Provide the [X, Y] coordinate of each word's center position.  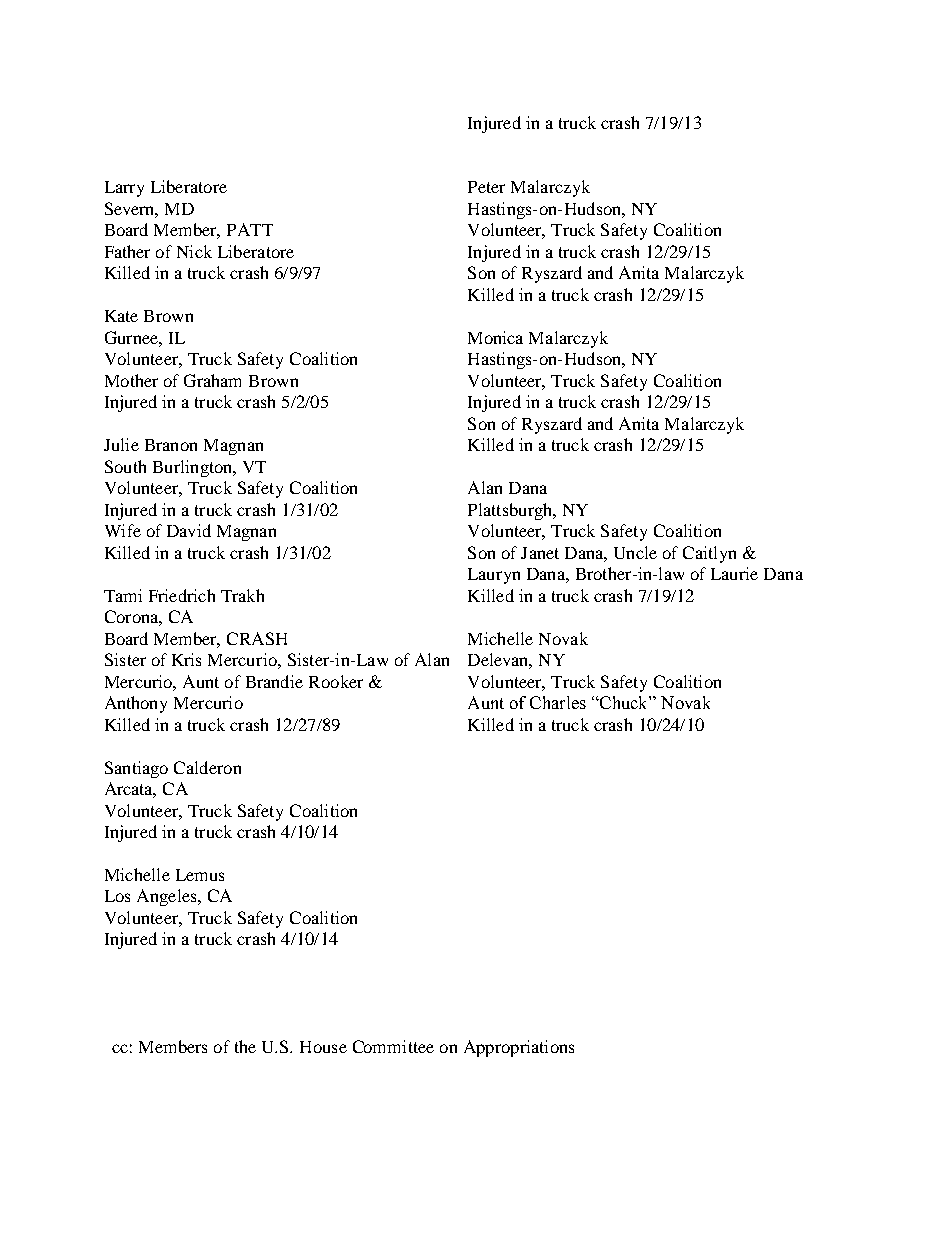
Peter [486, 187]
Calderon [207, 767]
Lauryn [494, 576]
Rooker [336, 681]
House [323, 1047]
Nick [194, 251]
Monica [495, 337]
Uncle [635, 552]
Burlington [194, 468]
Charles [558, 702]
